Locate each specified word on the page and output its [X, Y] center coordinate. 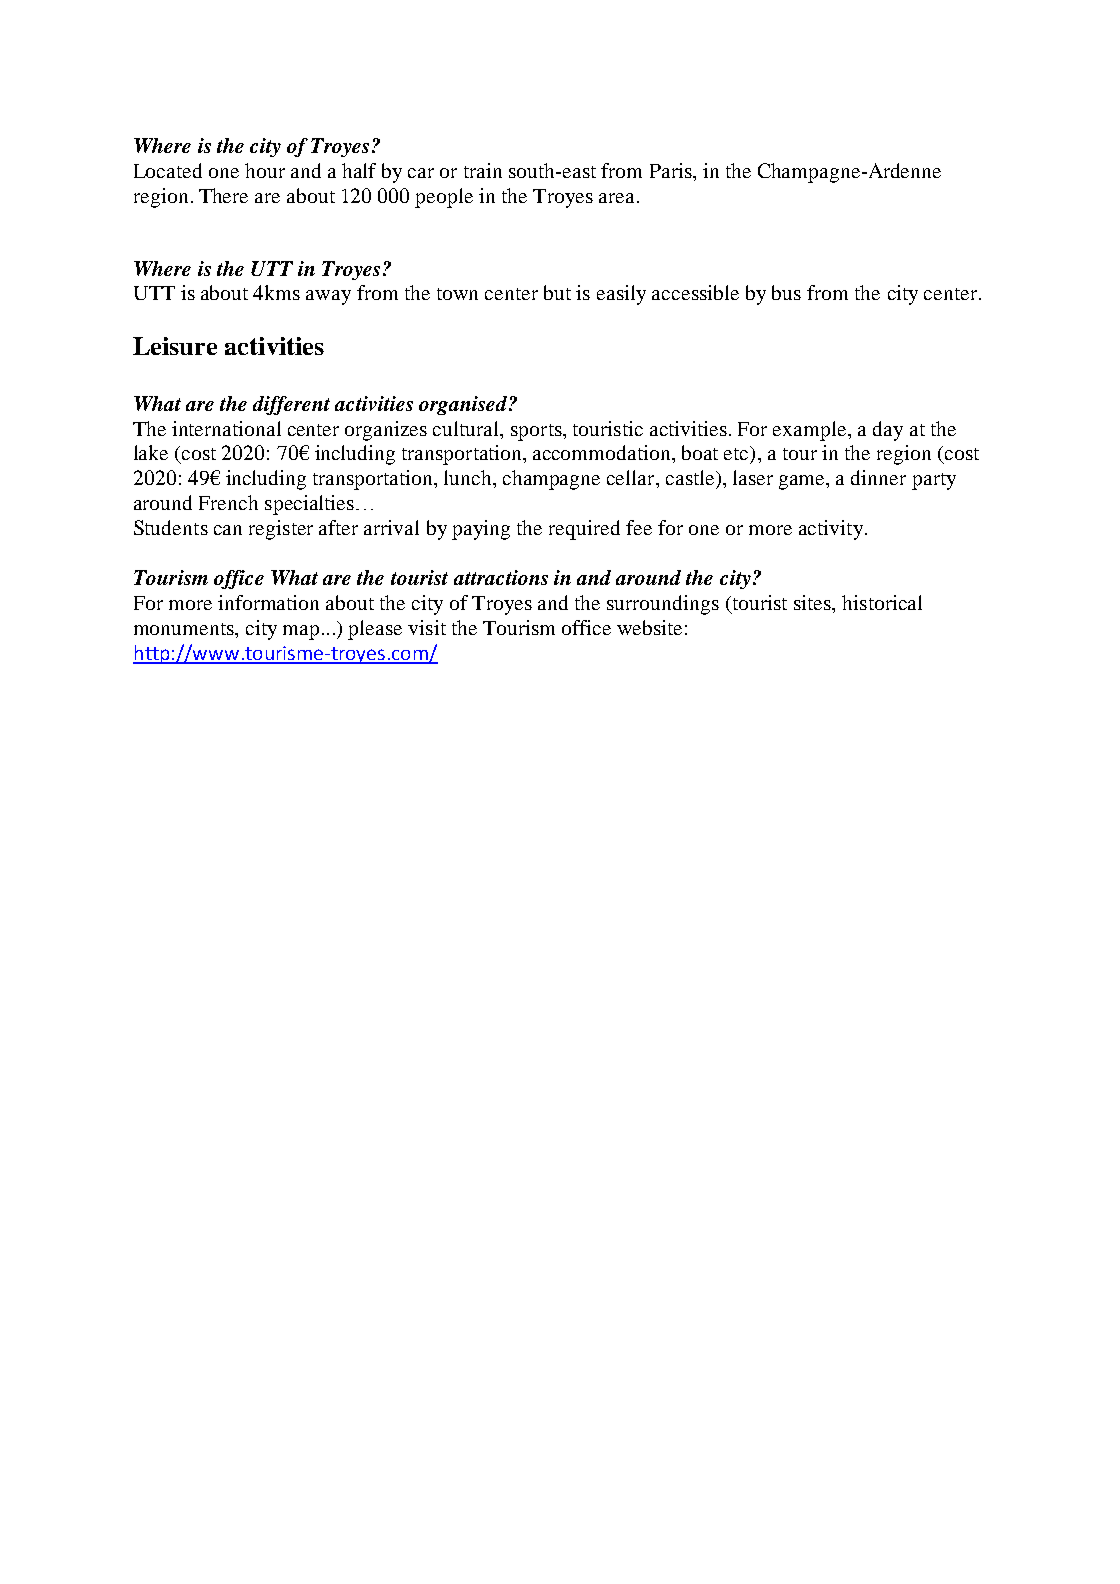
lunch [469, 477]
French [228, 502]
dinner [878, 477]
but [557, 292]
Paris [672, 170]
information [268, 602]
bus [786, 292]
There [223, 195]
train [483, 170]
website [649, 627]
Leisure [175, 346]
